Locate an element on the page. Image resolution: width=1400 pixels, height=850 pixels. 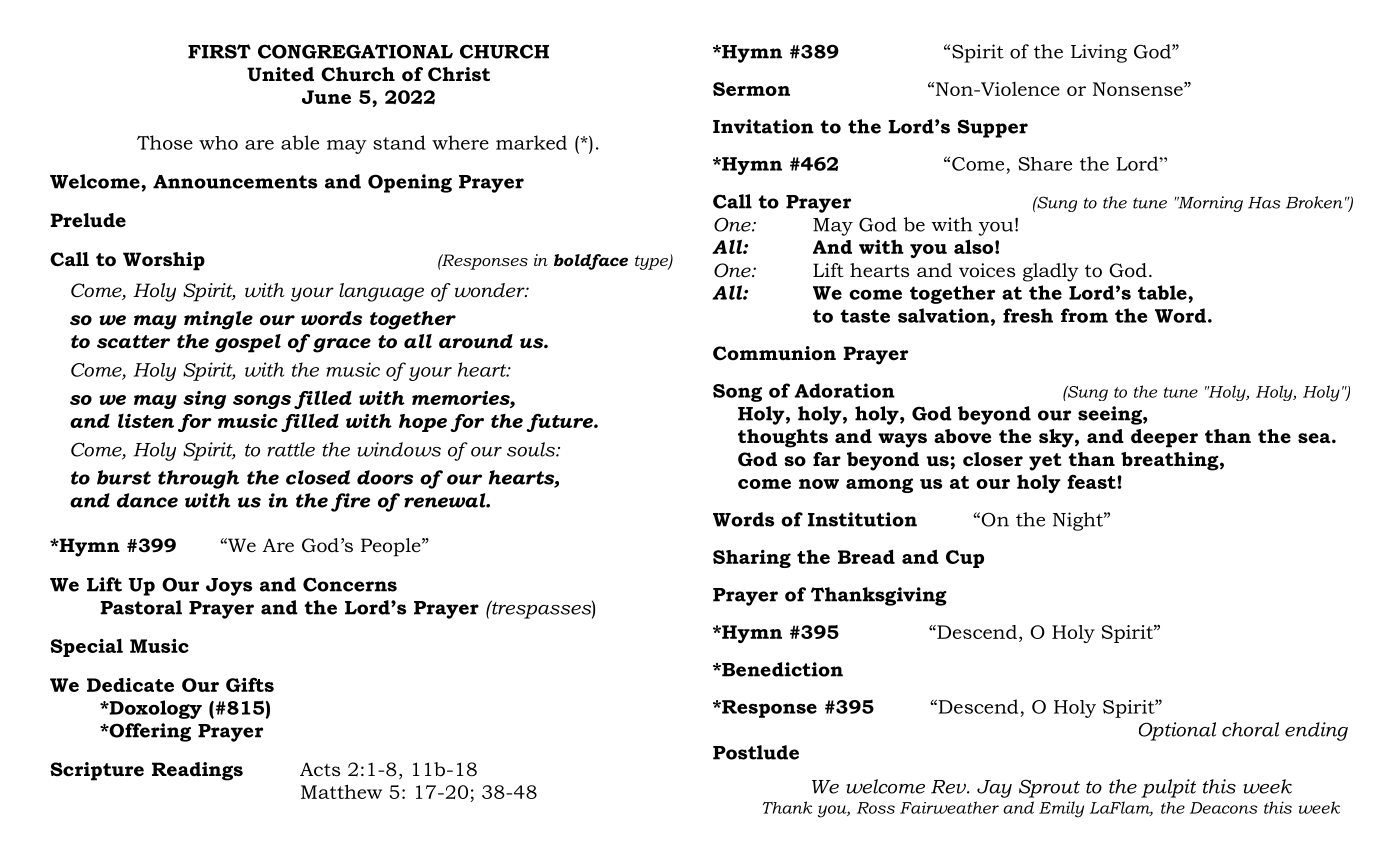
Sermon is located at coordinates (751, 89).
